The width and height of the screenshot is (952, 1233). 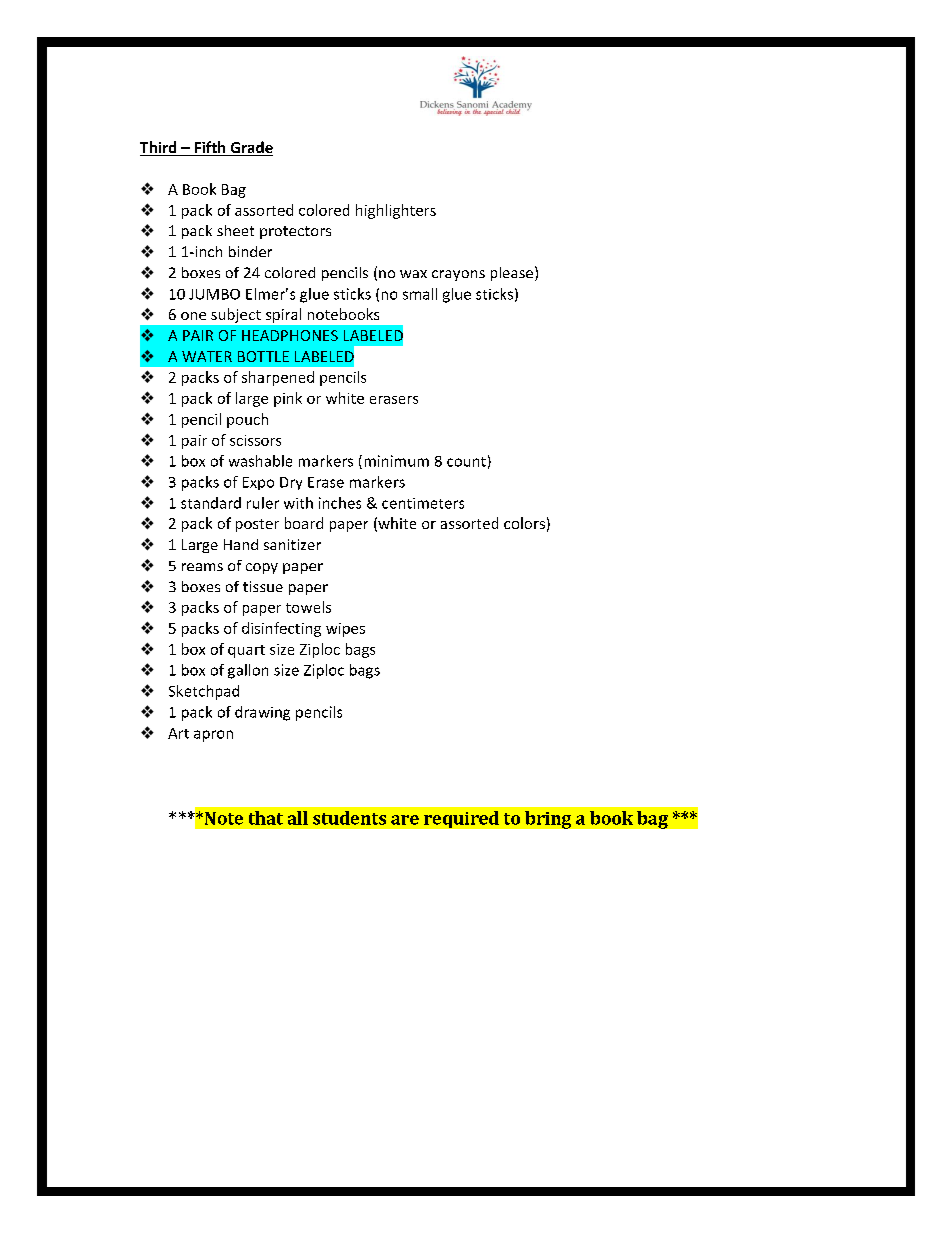 I want to click on Fifth, so click(x=210, y=148).
